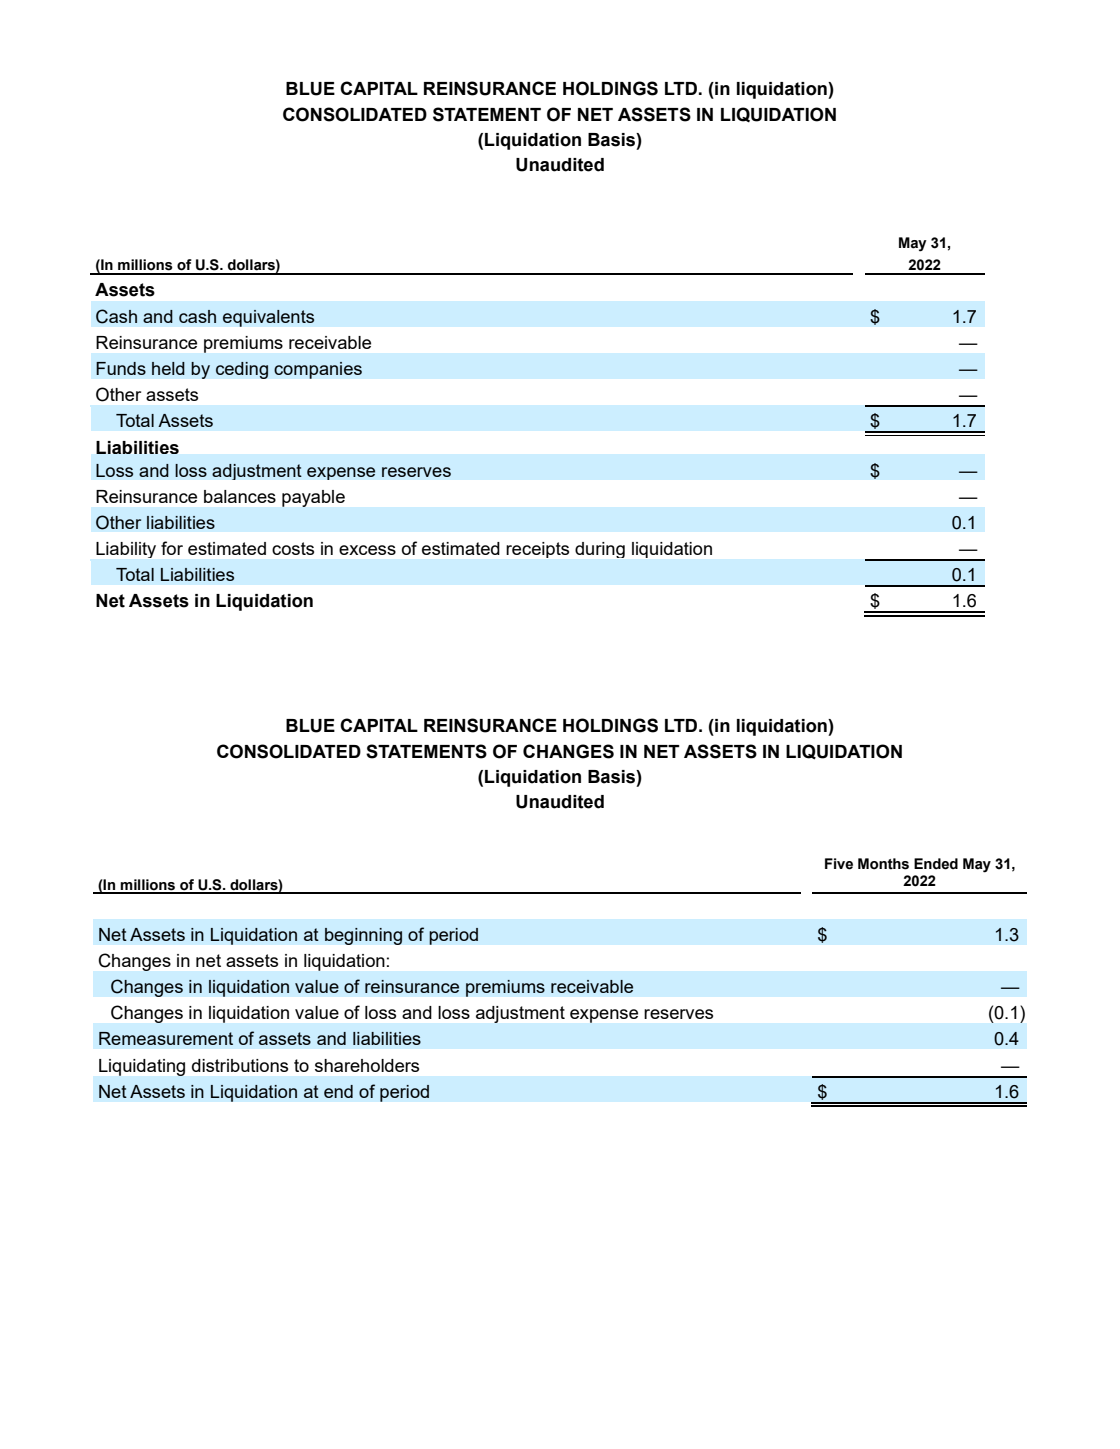  Describe the element at coordinates (242, 370) in the screenshot. I see `ceding` at that location.
